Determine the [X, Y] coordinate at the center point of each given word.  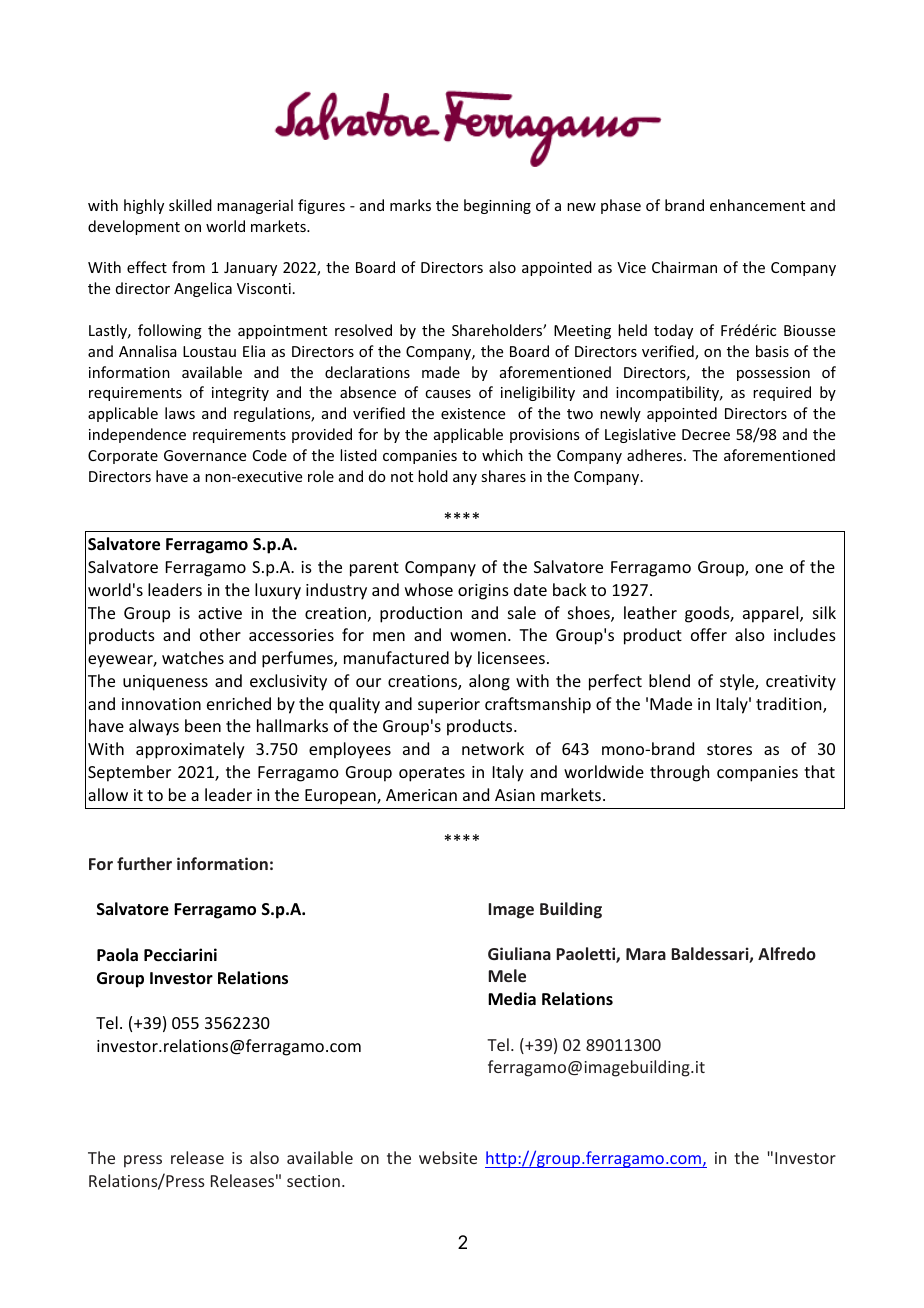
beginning [497, 206]
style [738, 682]
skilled [190, 205]
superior [449, 706]
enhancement [757, 205]
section [313, 1181]
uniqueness [165, 683]
